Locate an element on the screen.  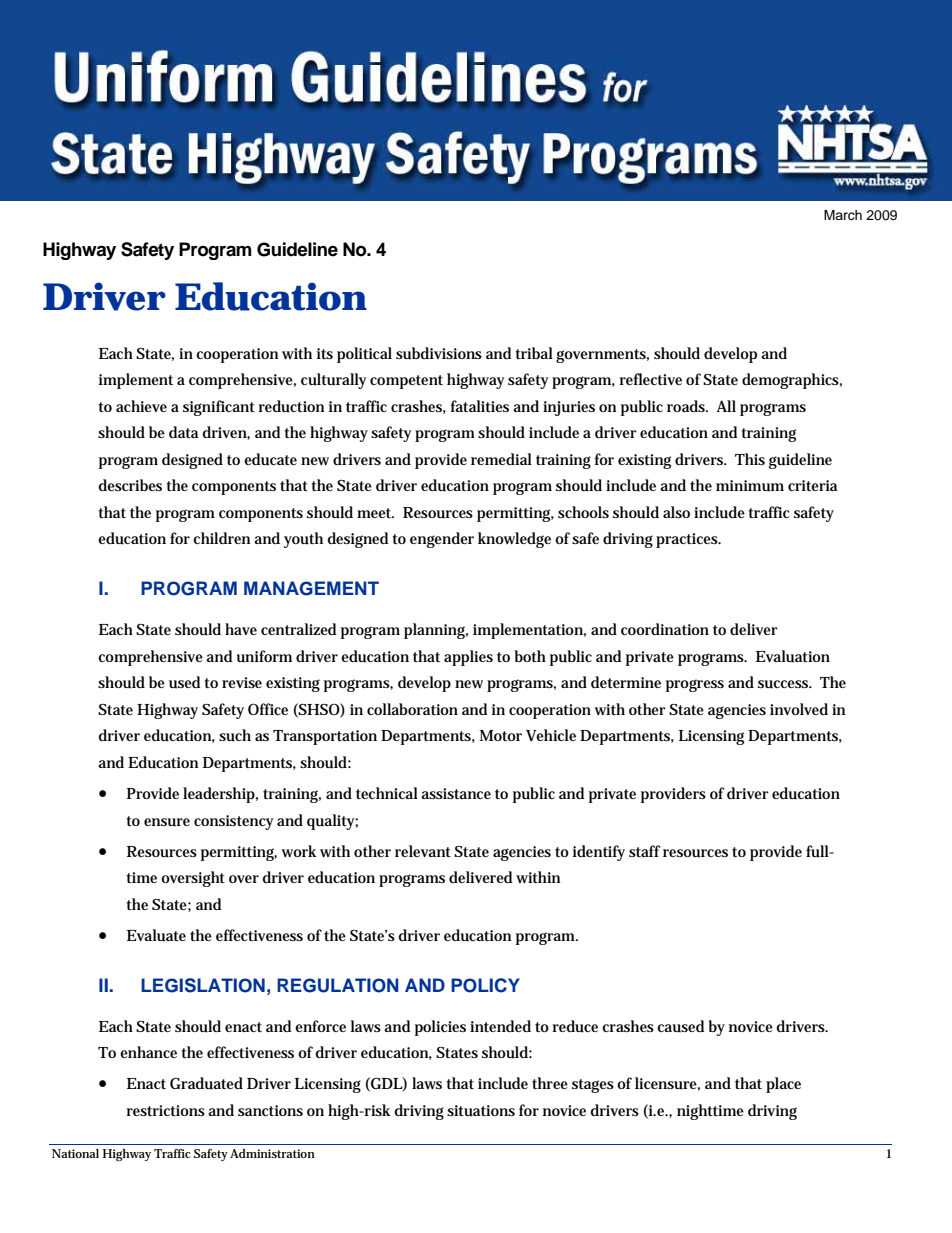
revise is located at coordinates (242, 682).
